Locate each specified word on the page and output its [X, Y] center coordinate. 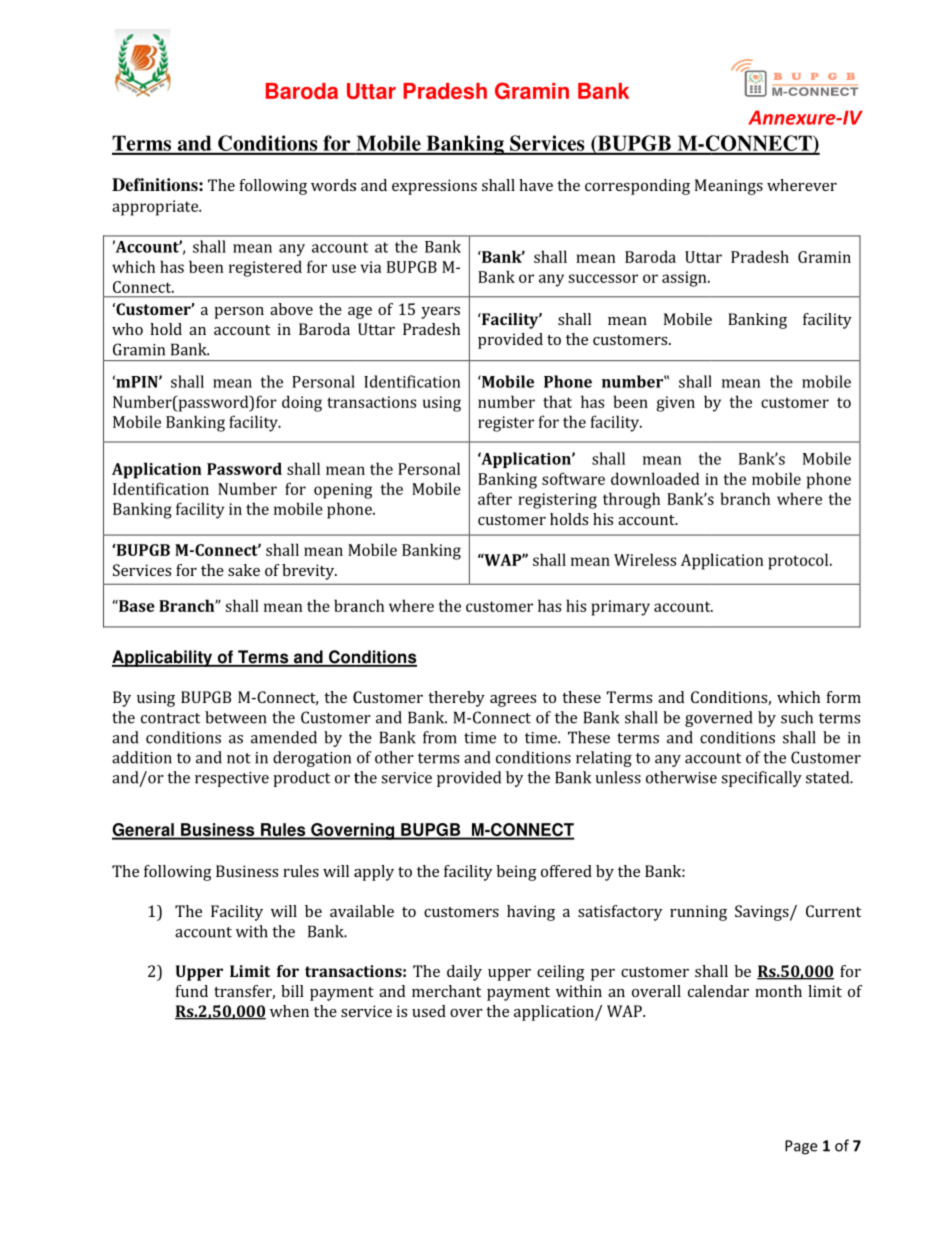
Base [136, 606]
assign [685, 279]
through [631, 500]
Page [801, 1147]
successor [603, 278]
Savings [763, 913]
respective [232, 779]
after [495, 498]
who [127, 329]
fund [192, 991]
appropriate [156, 208]
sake [244, 570]
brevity [309, 572]
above [291, 309]
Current [833, 911]
